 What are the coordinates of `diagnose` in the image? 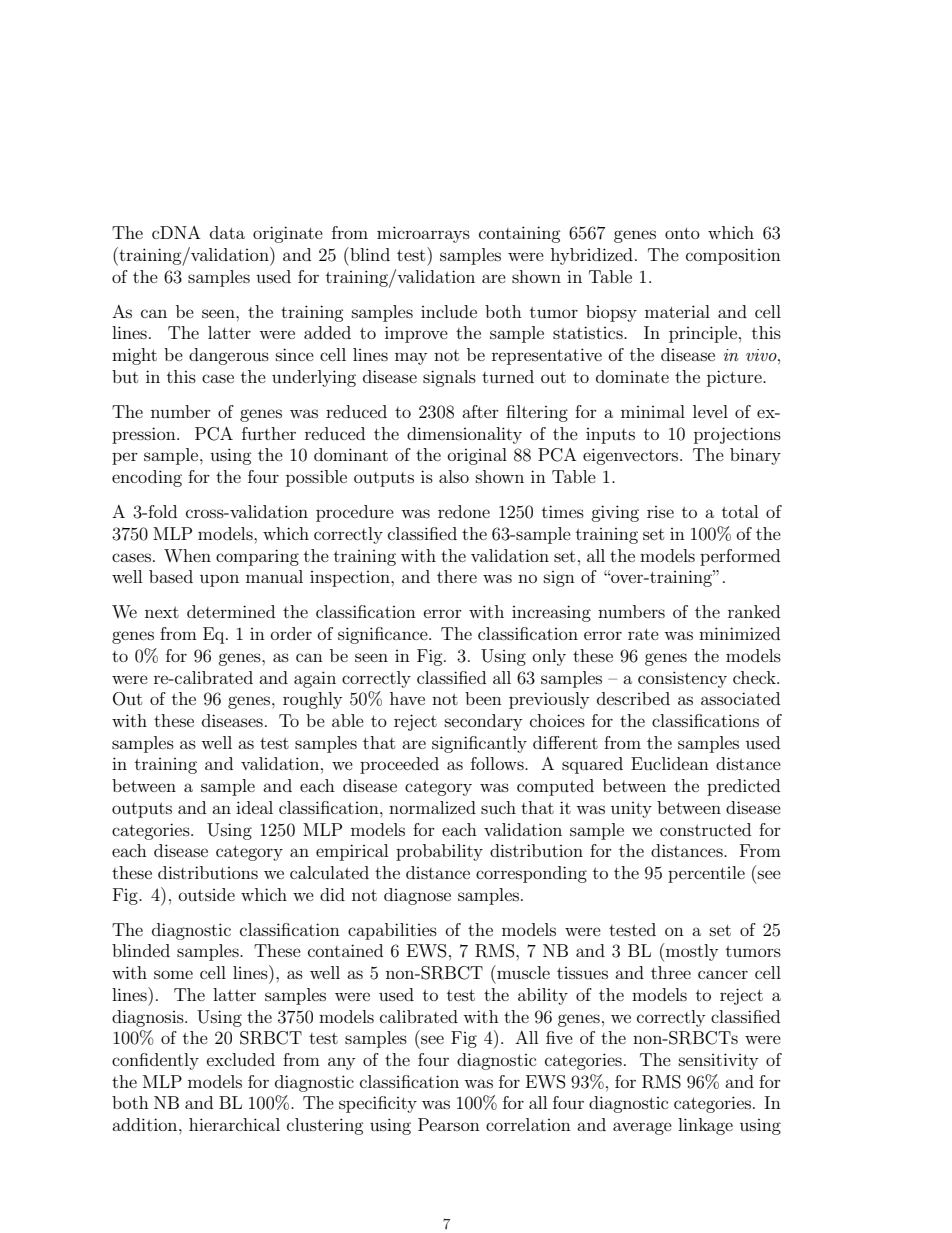 It's located at (417, 896).
